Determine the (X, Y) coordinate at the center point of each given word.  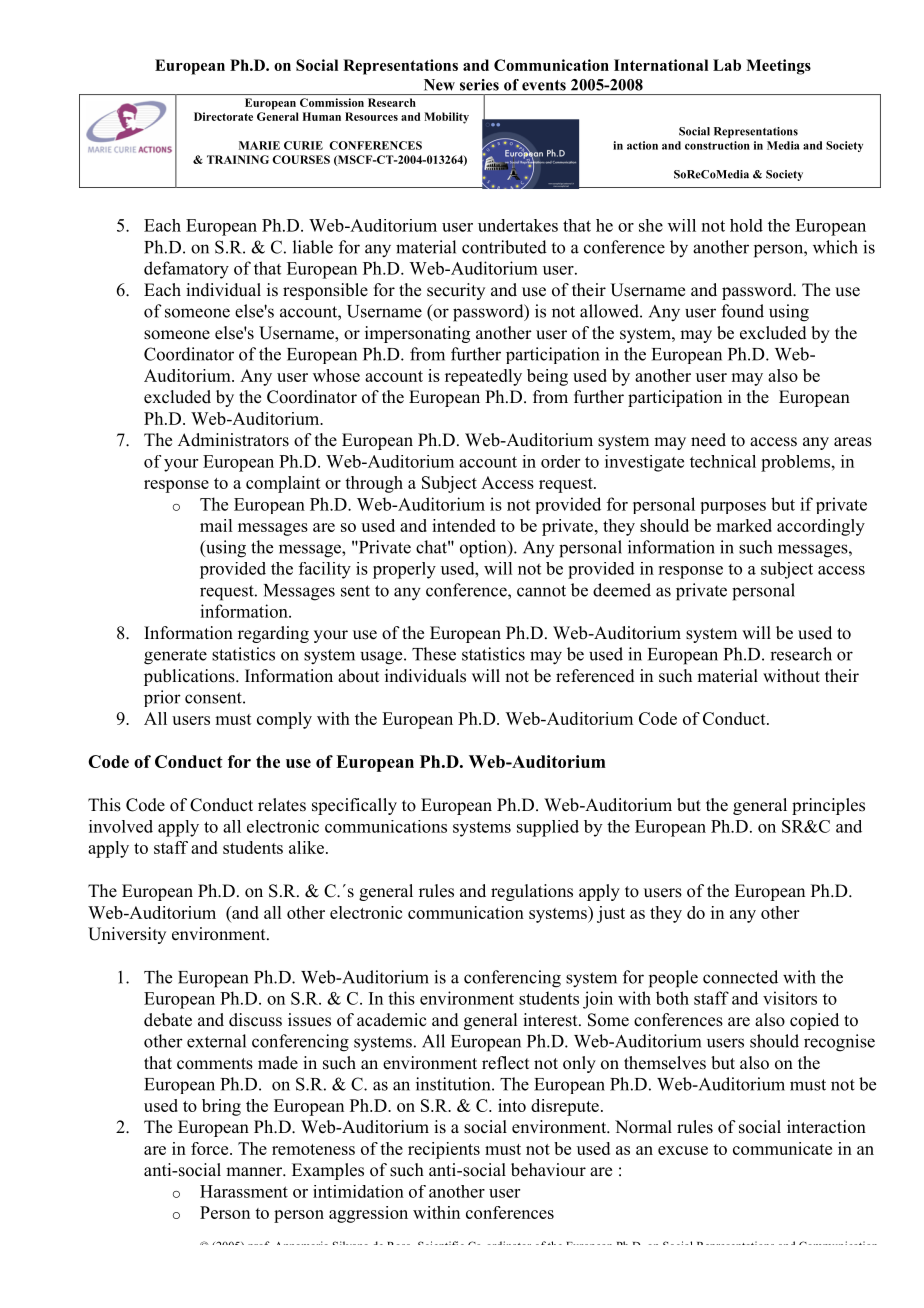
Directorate (223, 116)
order (560, 461)
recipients (444, 1150)
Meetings (778, 67)
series (479, 85)
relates (282, 805)
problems (795, 463)
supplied (548, 828)
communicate (782, 1148)
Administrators (233, 440)
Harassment (244, 1191)
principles (828, 806)
